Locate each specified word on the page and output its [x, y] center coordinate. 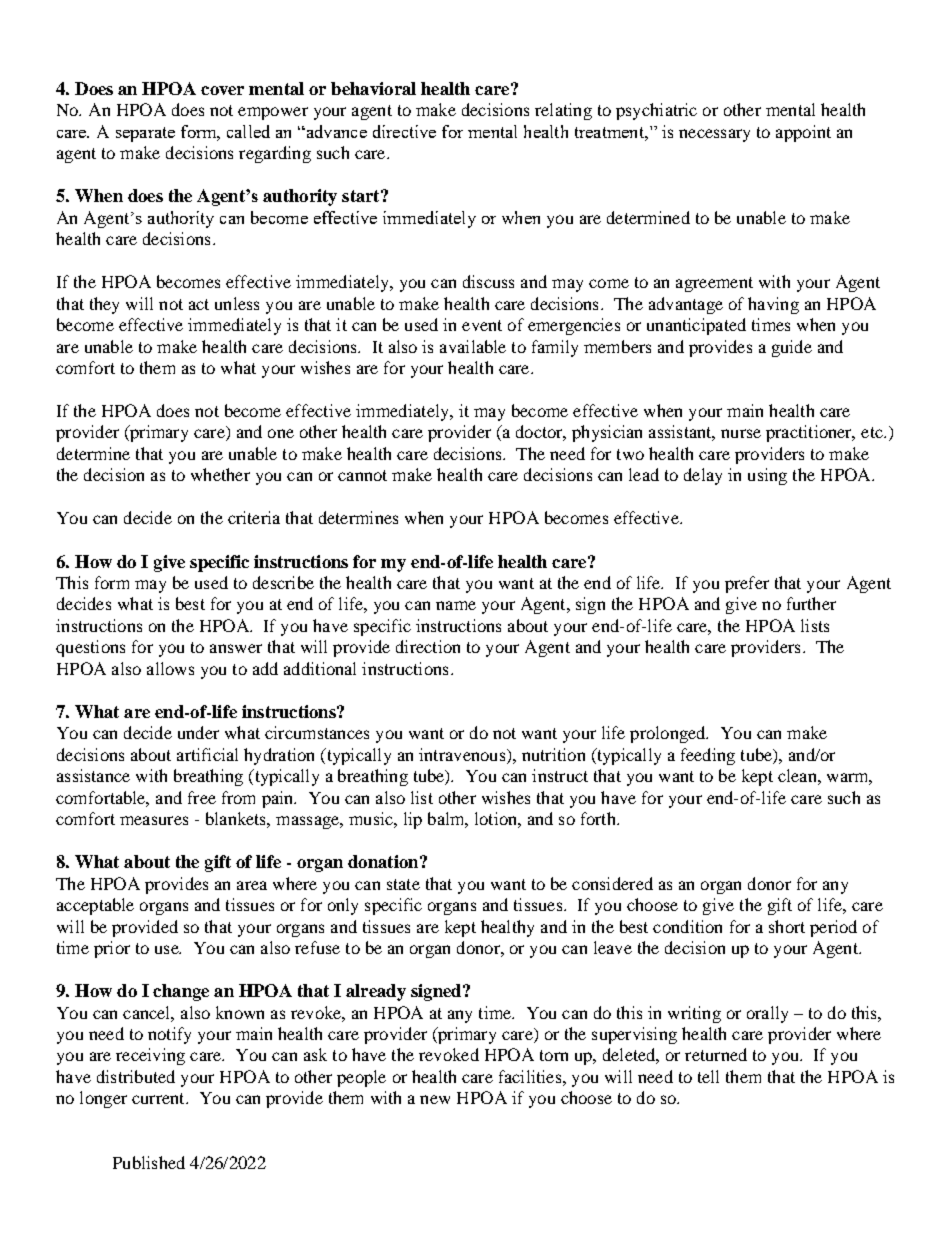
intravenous [463, 754]
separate [145, 134]
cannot [362, 475]
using [767, 476]
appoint [803, 133]
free [202, 797]
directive [404, 131]
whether [220, 474]
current [159, 1098]
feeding [708, 756]
